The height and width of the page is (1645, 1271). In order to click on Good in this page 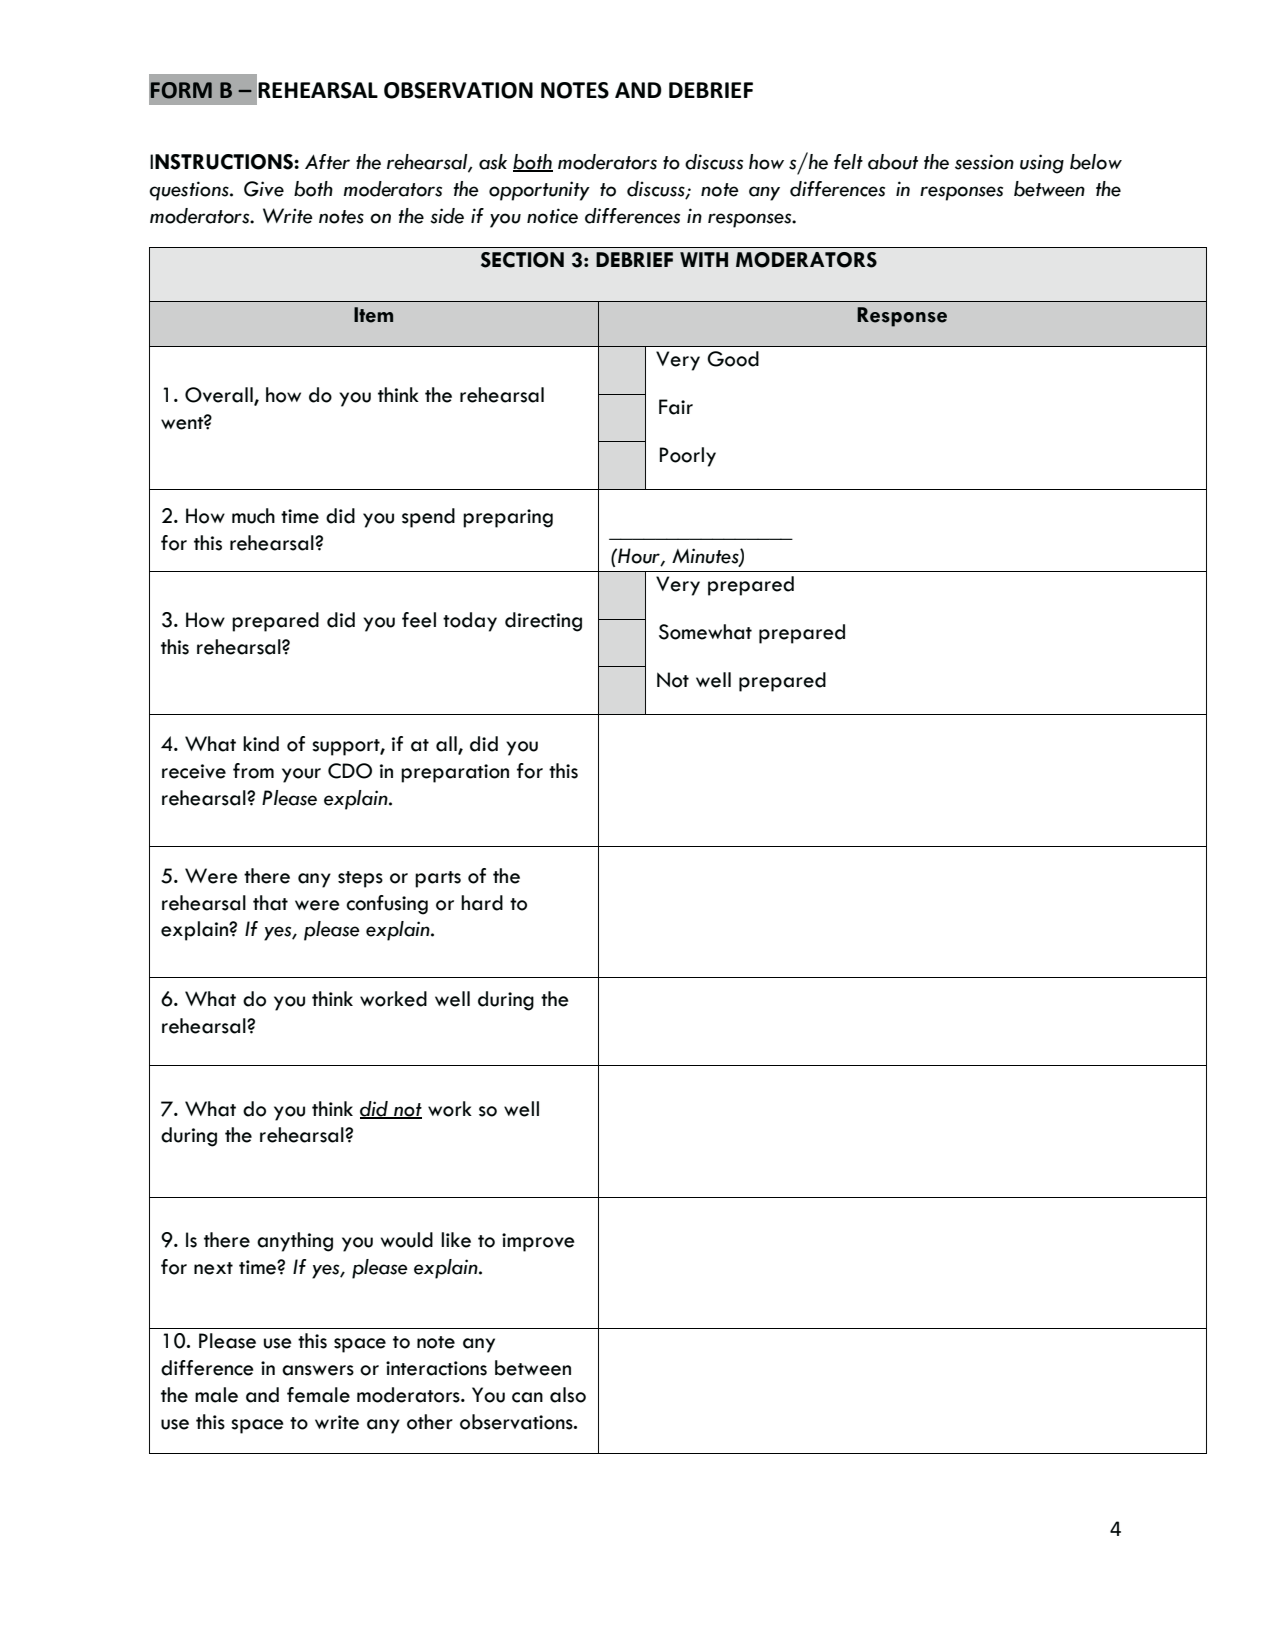, I will do `click(733, 359)`.
